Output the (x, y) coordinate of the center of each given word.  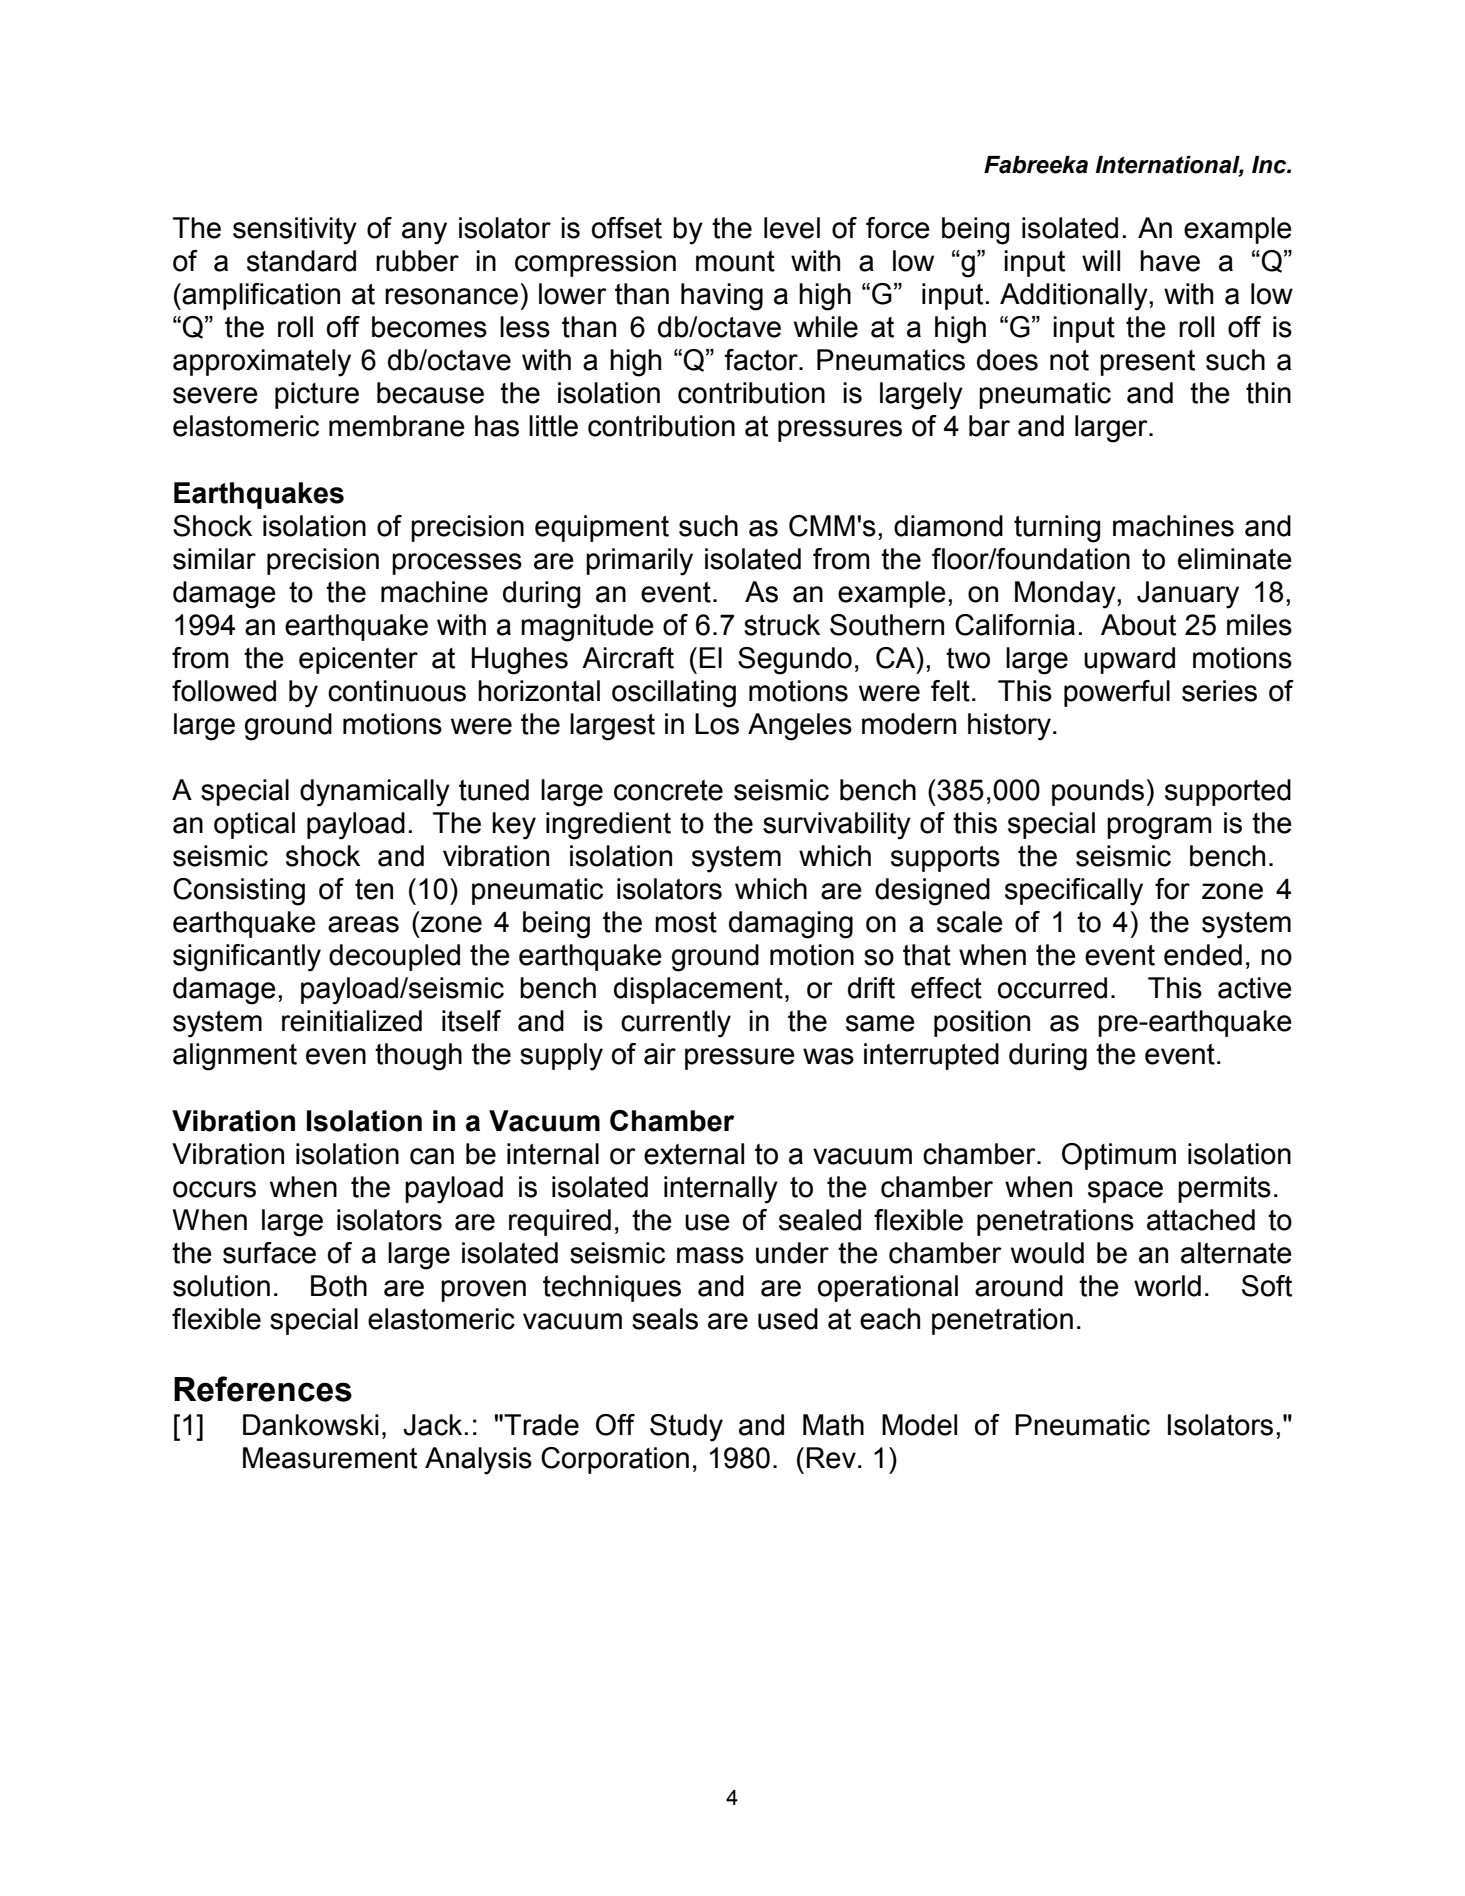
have (1170, 261)
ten (374, 889)
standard (301, 261)
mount (735, 261)
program (1159, 828)
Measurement (330, 1458)
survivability (837, 826)
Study (686, 1428)
